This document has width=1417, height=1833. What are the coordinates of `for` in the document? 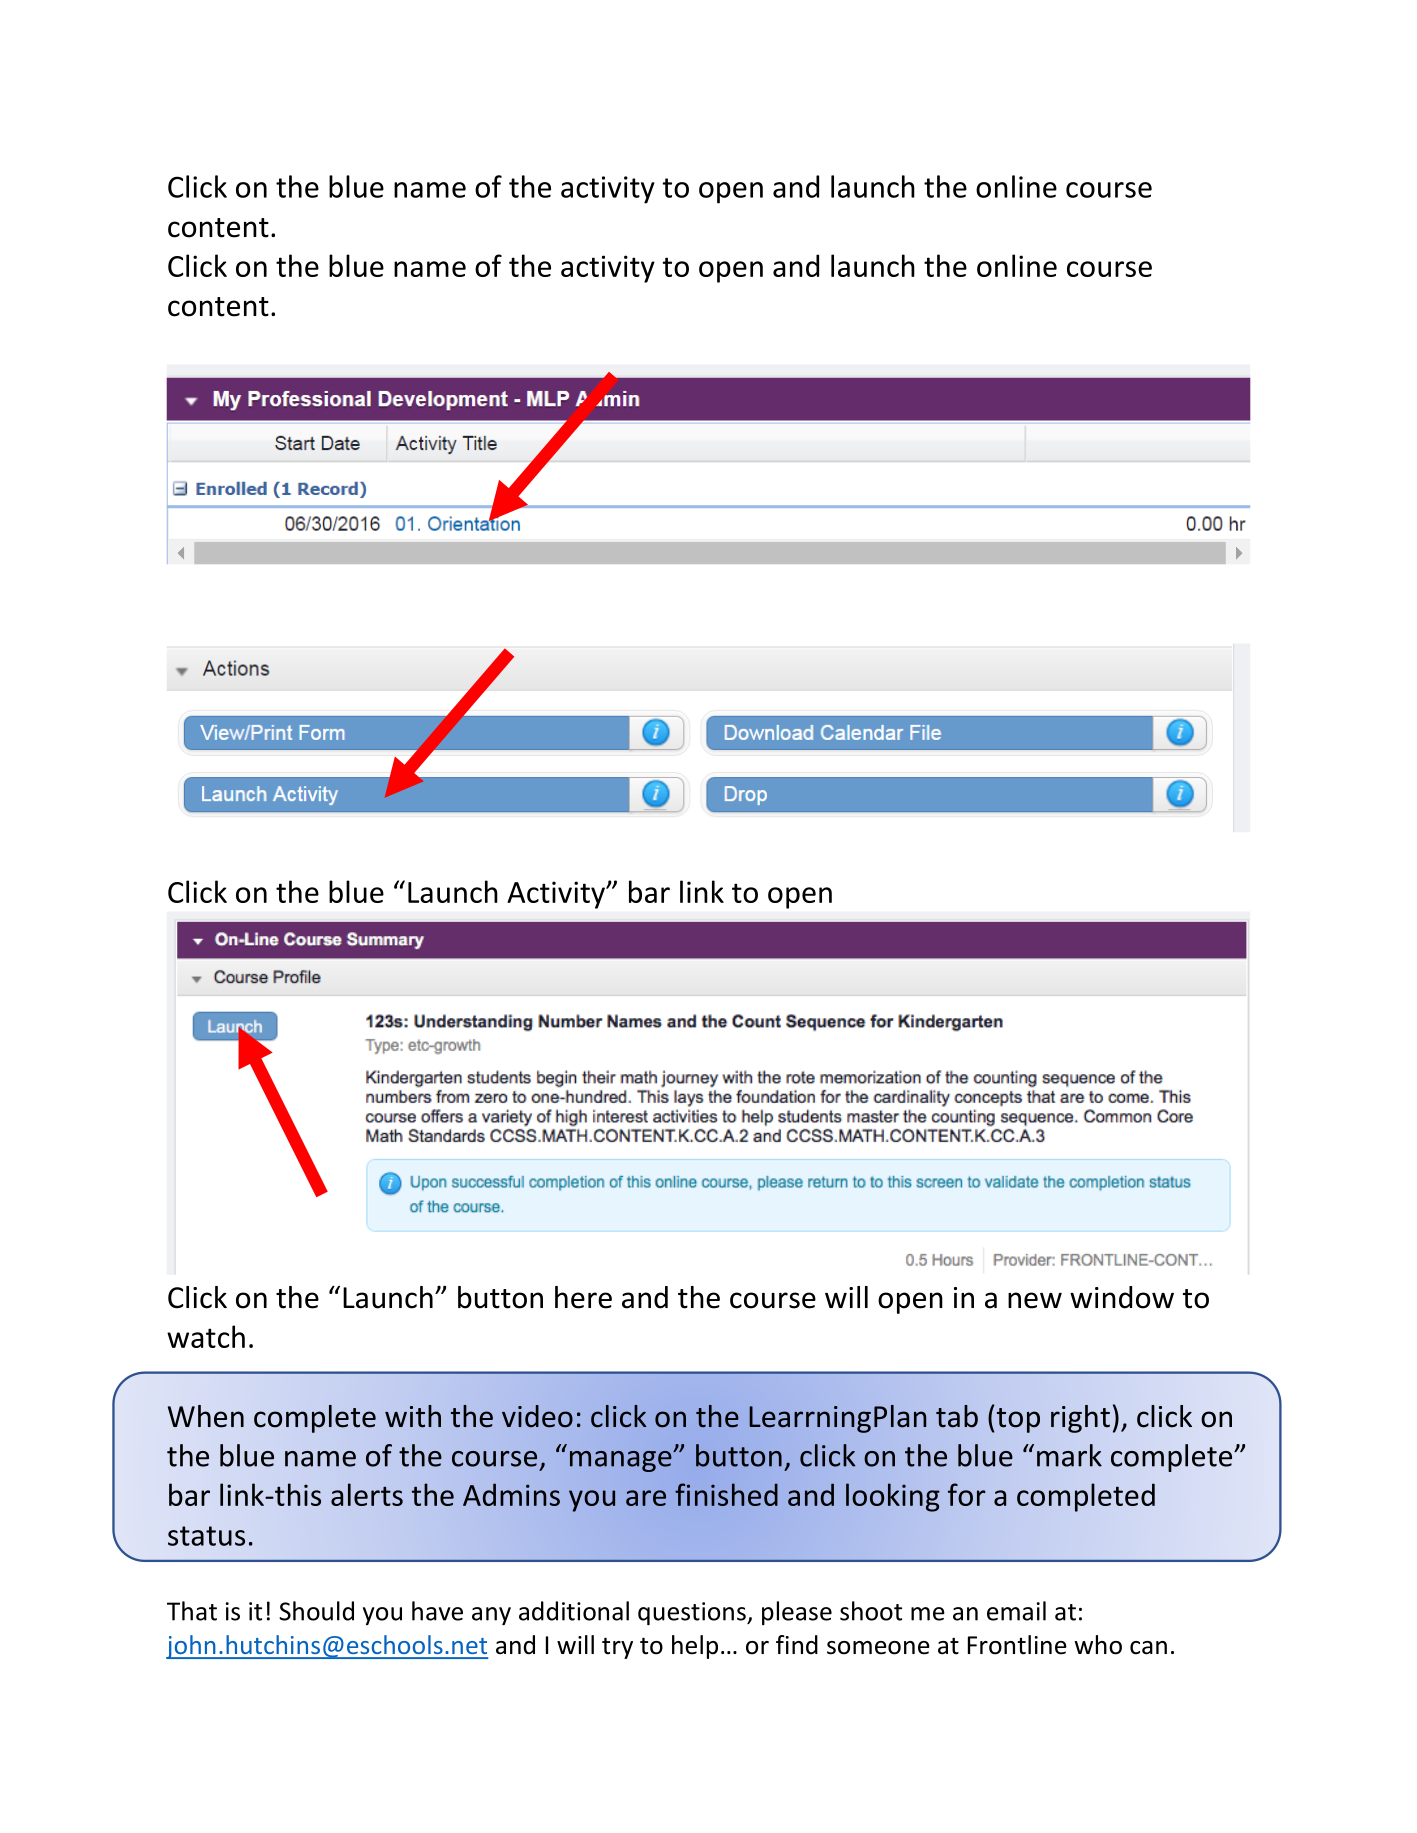 It's located at (967, 1494).
